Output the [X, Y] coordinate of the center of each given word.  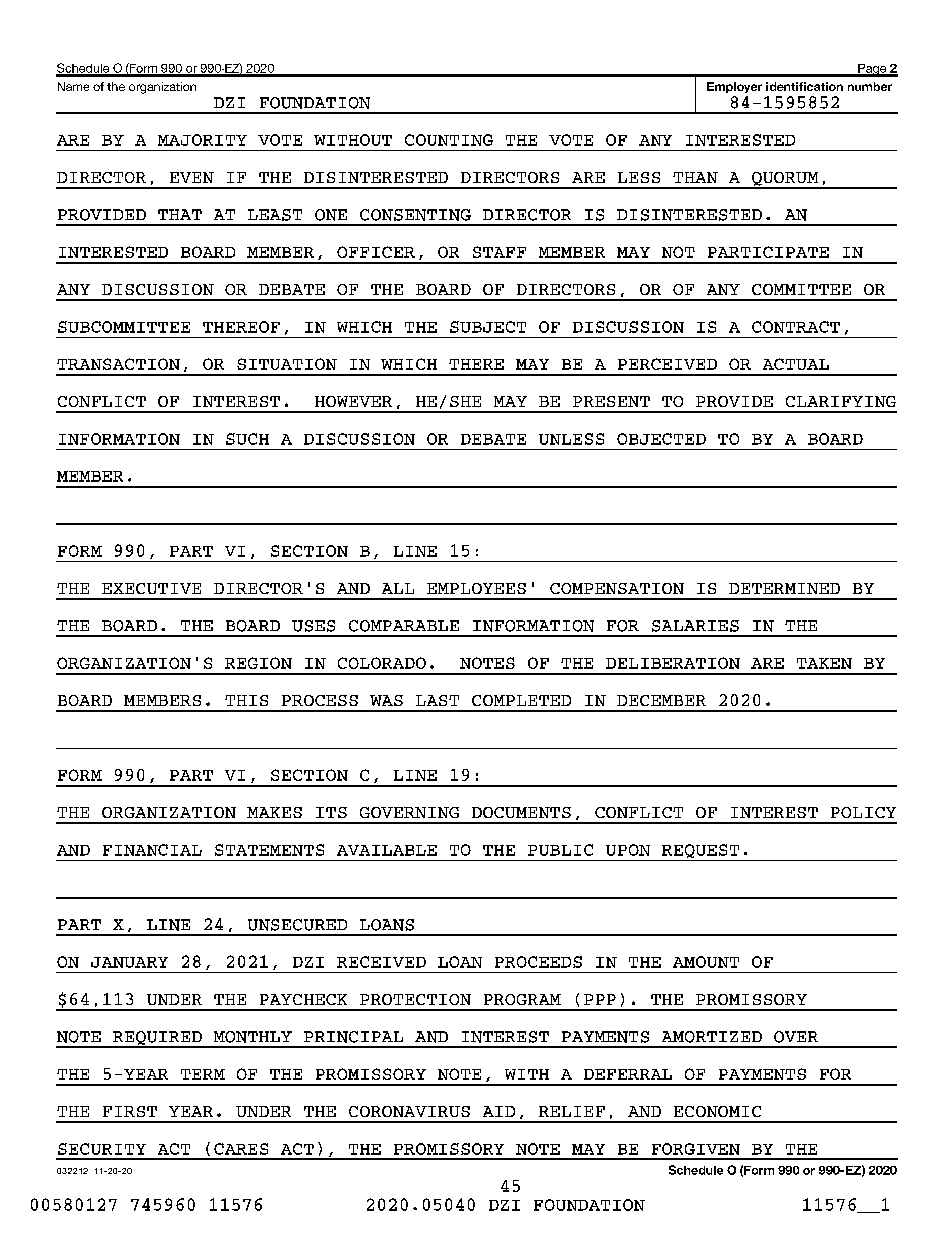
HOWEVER [353, 401]
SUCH [247, 439]
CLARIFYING [841, 401]
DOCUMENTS [521, 812]
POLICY [863, 812]
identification [804, 86]
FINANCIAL [152, 850]
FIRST [130, 1111]
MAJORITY [202, 140]
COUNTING [449, 140]
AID [499, 1111]
